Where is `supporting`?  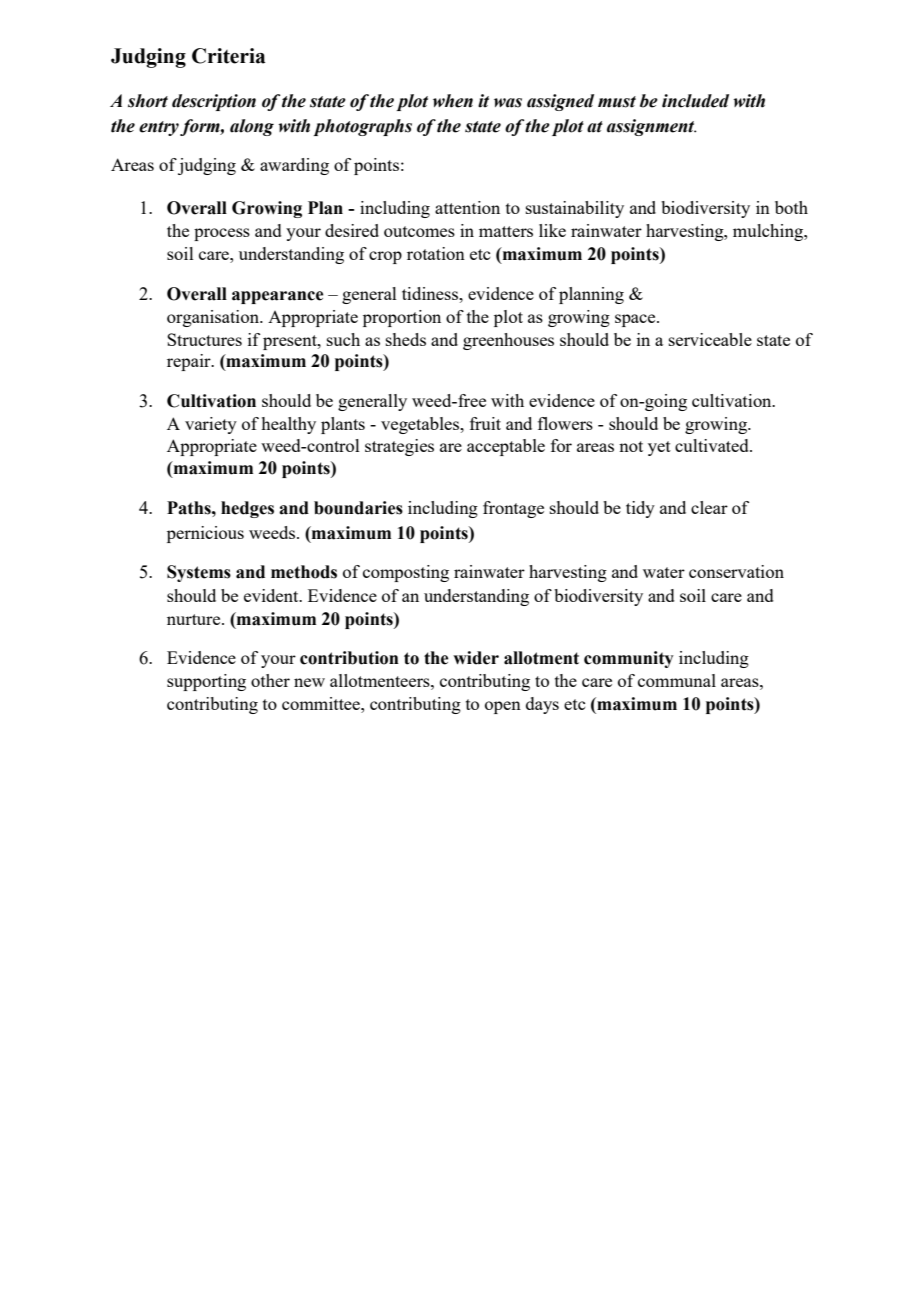 supporting is located at coordinates (206, 682).
